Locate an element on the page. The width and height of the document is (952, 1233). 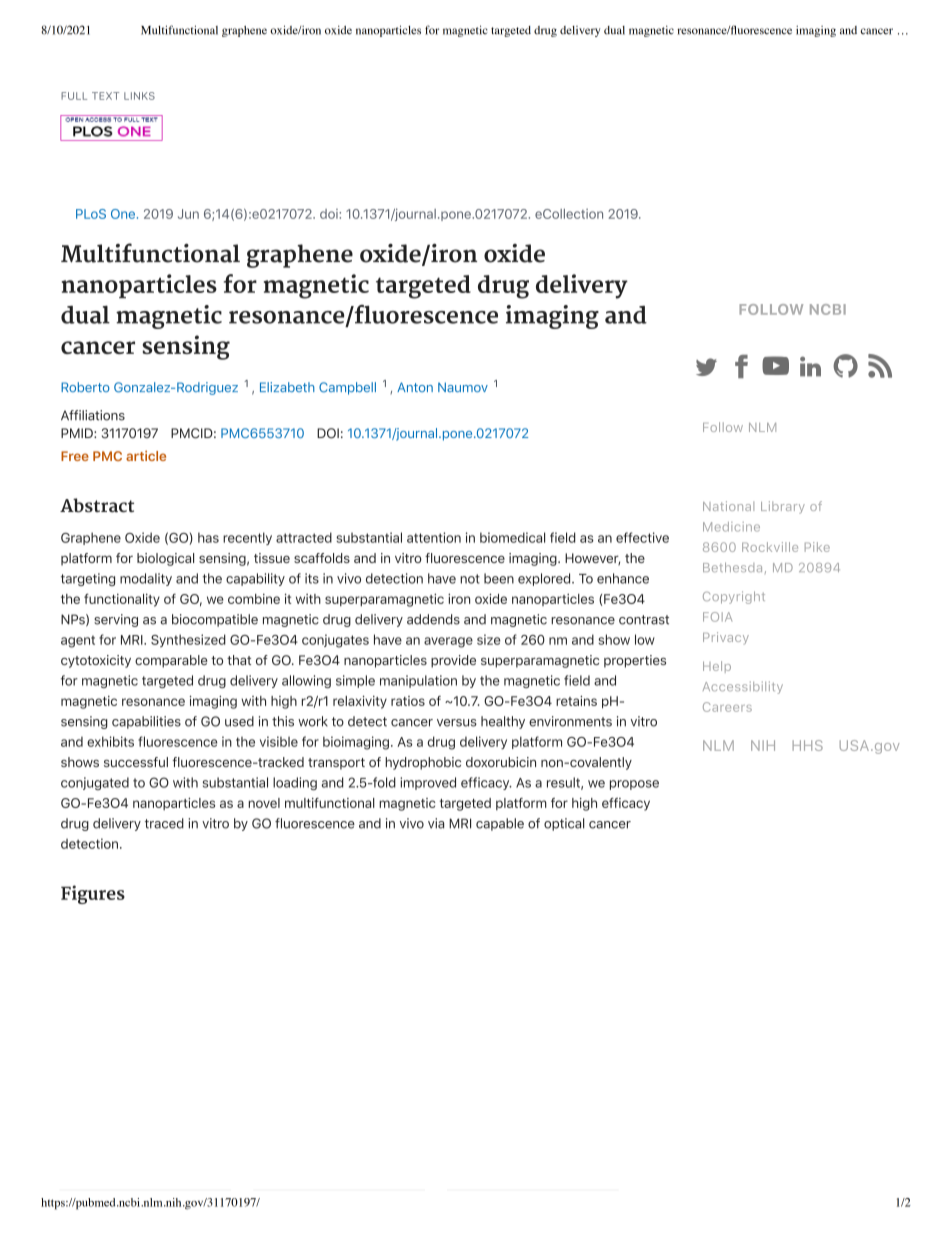
biological is located at coordinates (165, 559).
